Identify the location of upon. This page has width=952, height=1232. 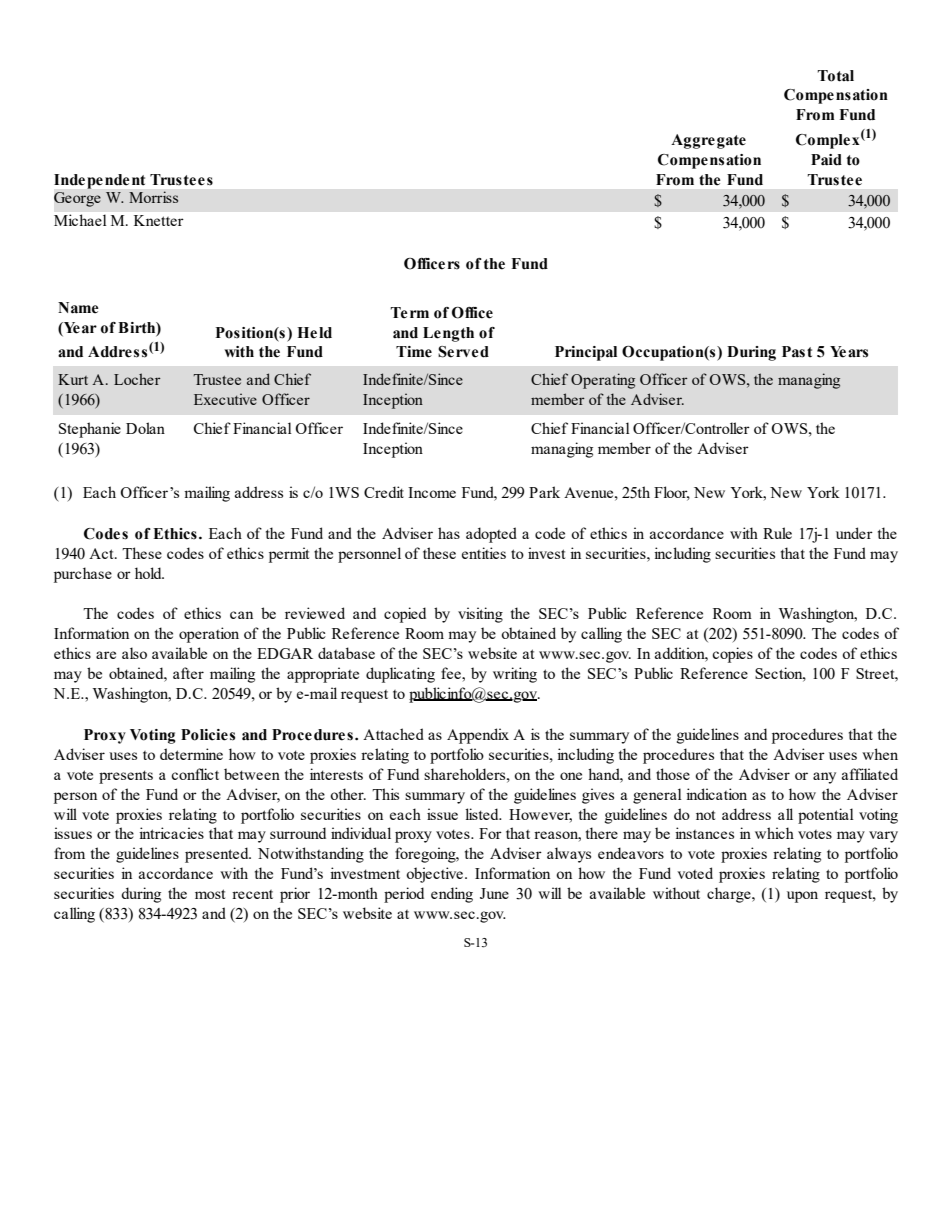
(802, 897).
